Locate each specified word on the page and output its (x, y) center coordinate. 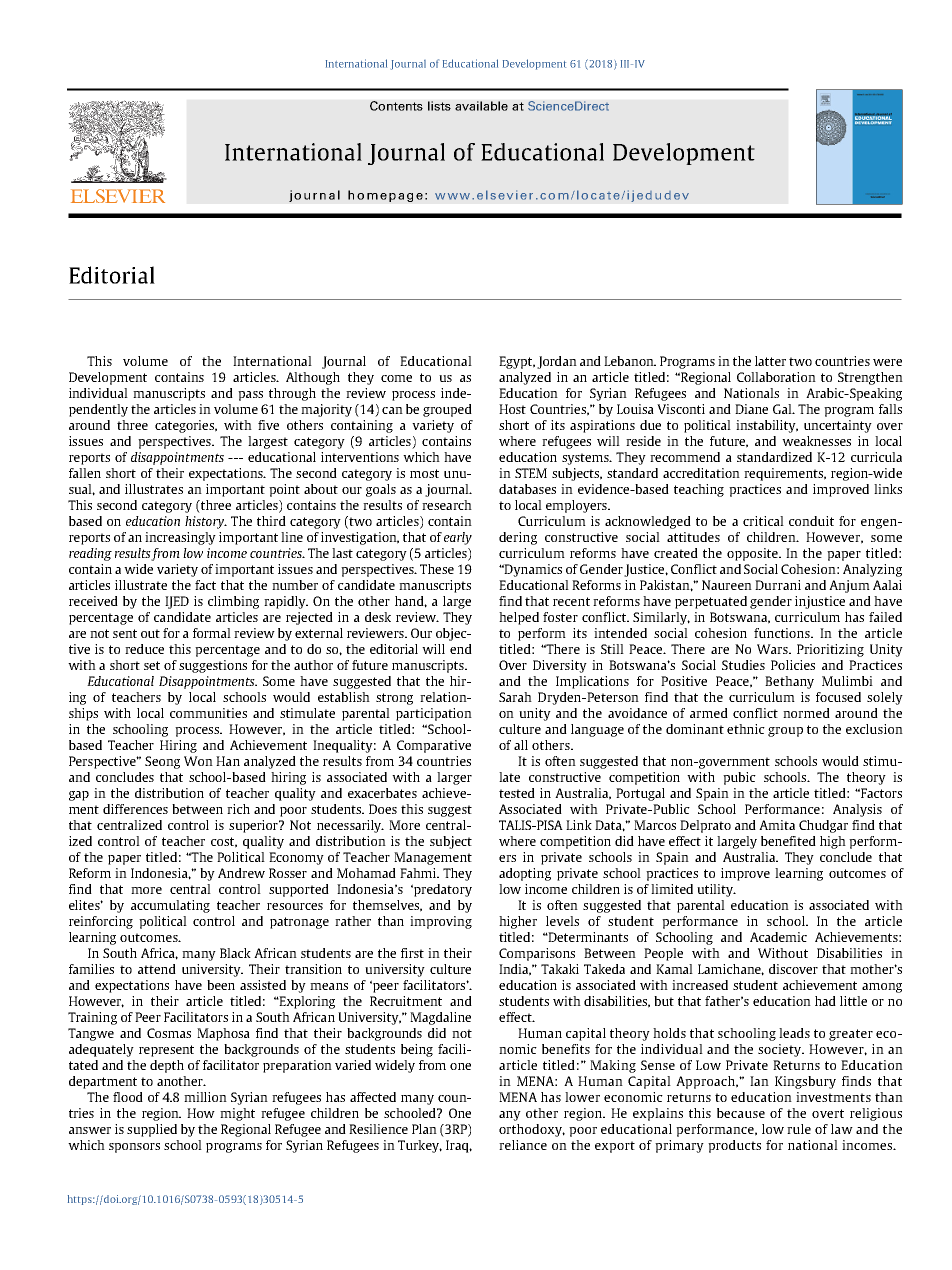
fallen (85, 473)
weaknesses (816, 441)
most (424, 473)
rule (799, 1129)
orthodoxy (532, 1130)
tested (517, 793)
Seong (162, 762)
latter (770, 361)
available (481, 106)
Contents (396, 106)
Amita (777, 825)
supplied (152, 1130)
